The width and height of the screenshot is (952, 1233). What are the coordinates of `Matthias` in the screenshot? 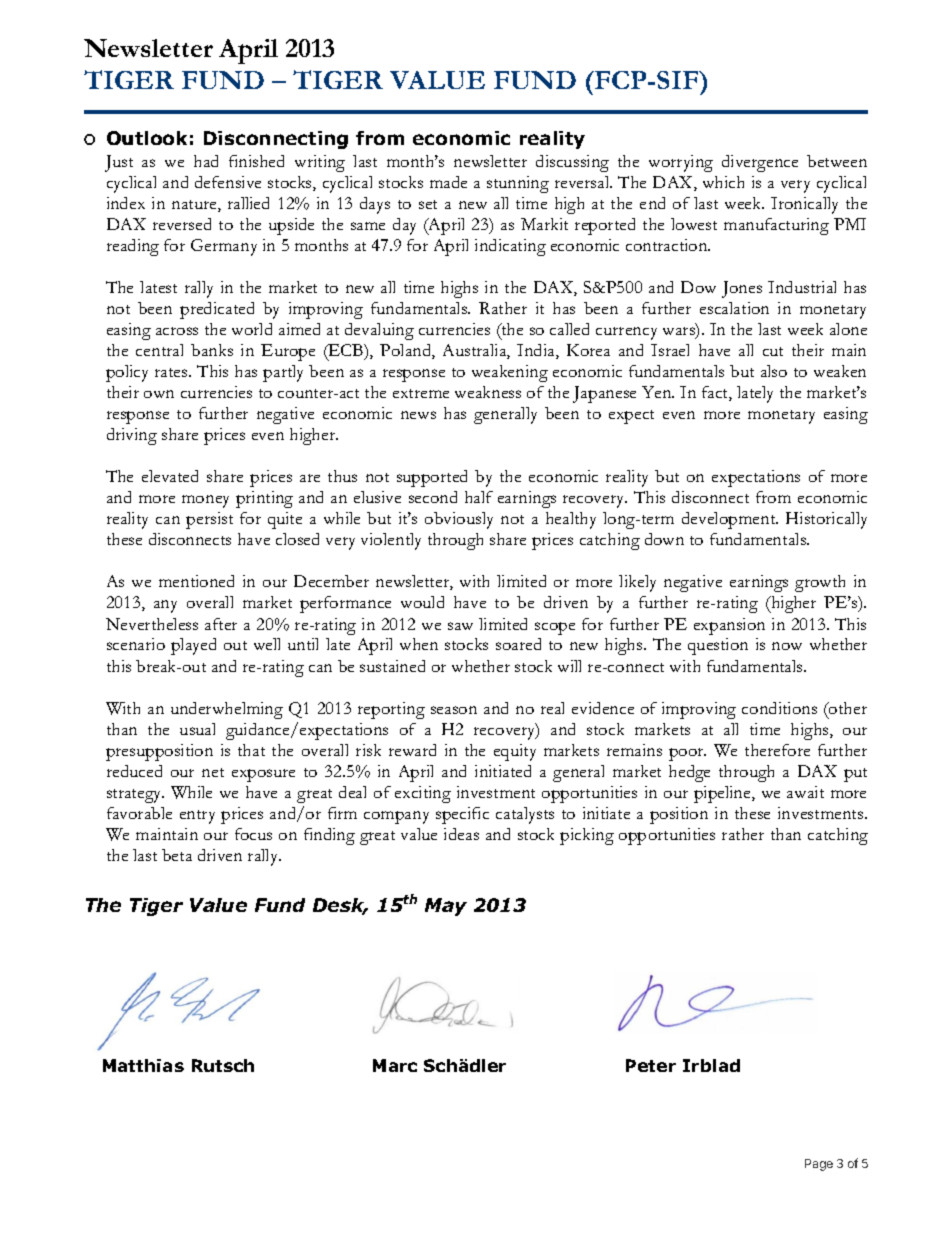 It's located at (143, 1065).
